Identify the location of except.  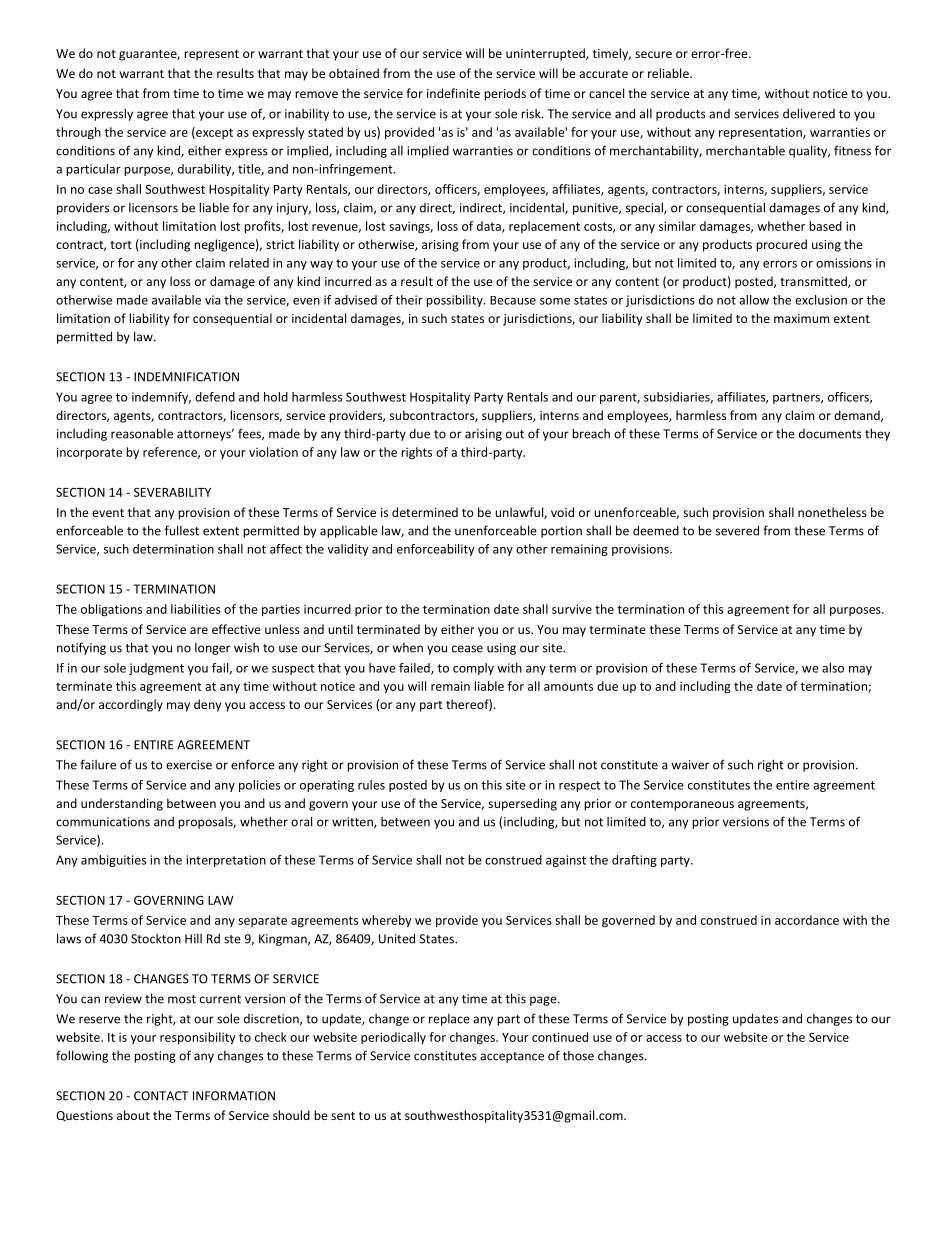
(213, 133).
